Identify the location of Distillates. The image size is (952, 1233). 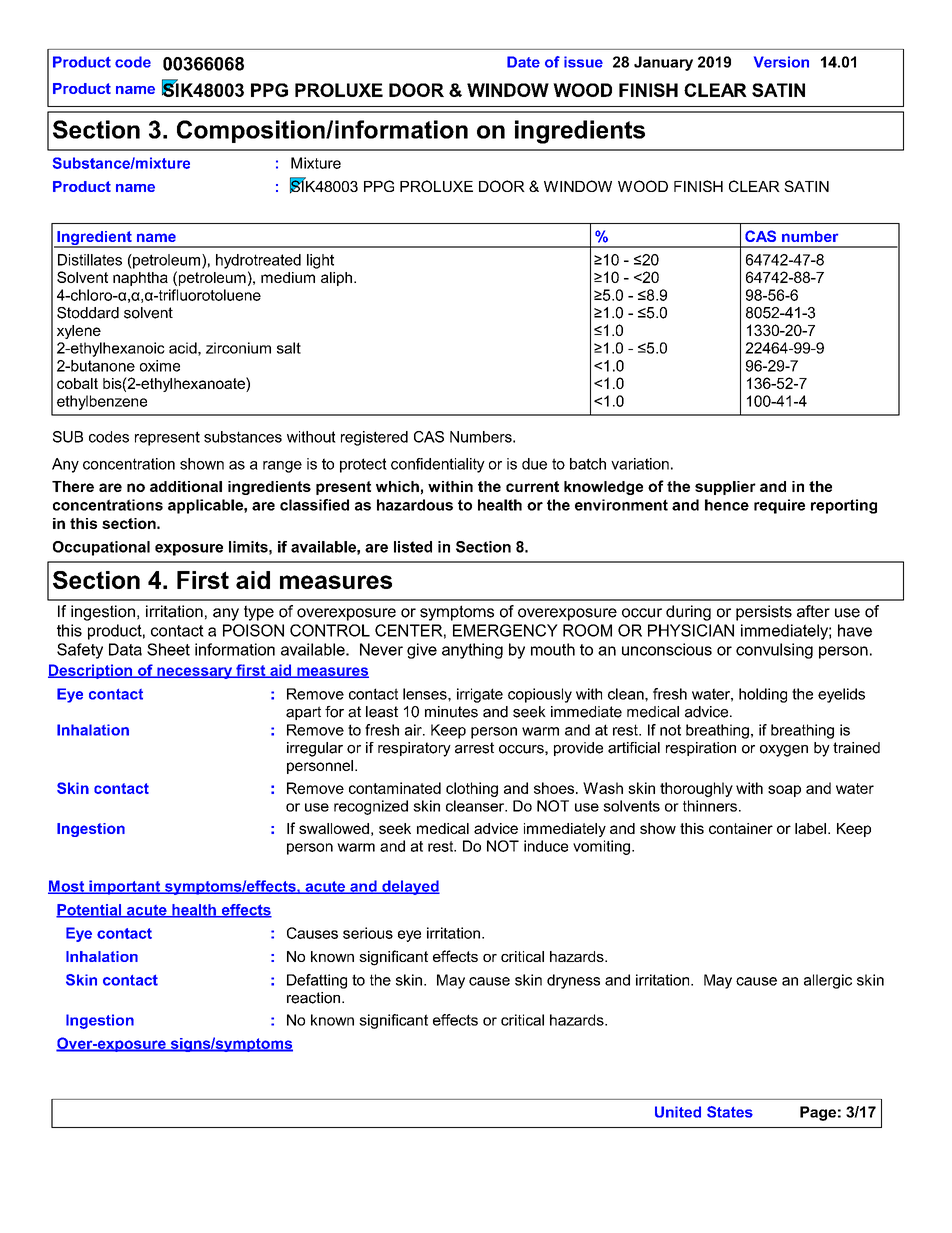
(90, 260).
